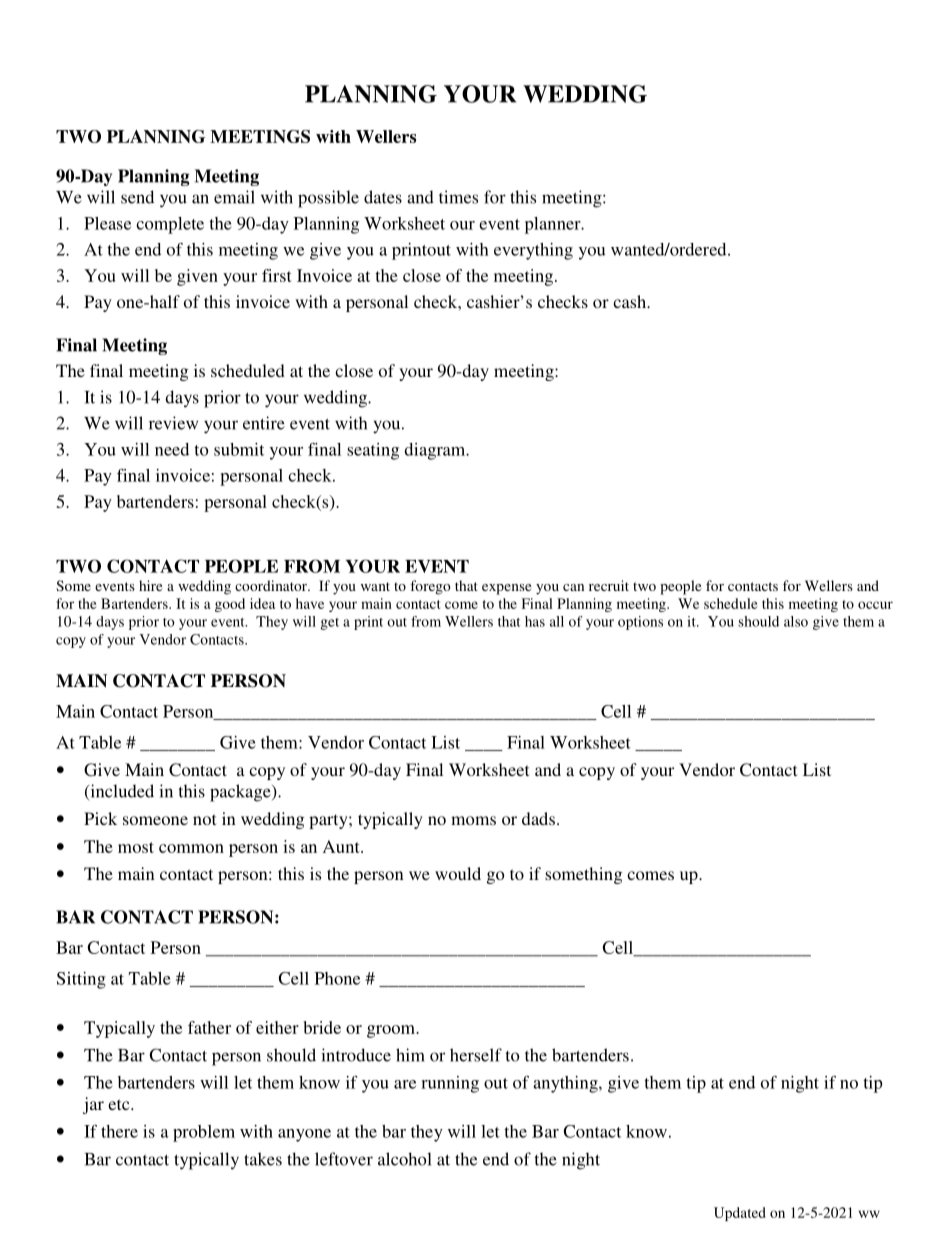 This page has width=952, height=1233. Describe the element at coordinates (535, 621) in the page. I see `has` at that location.
